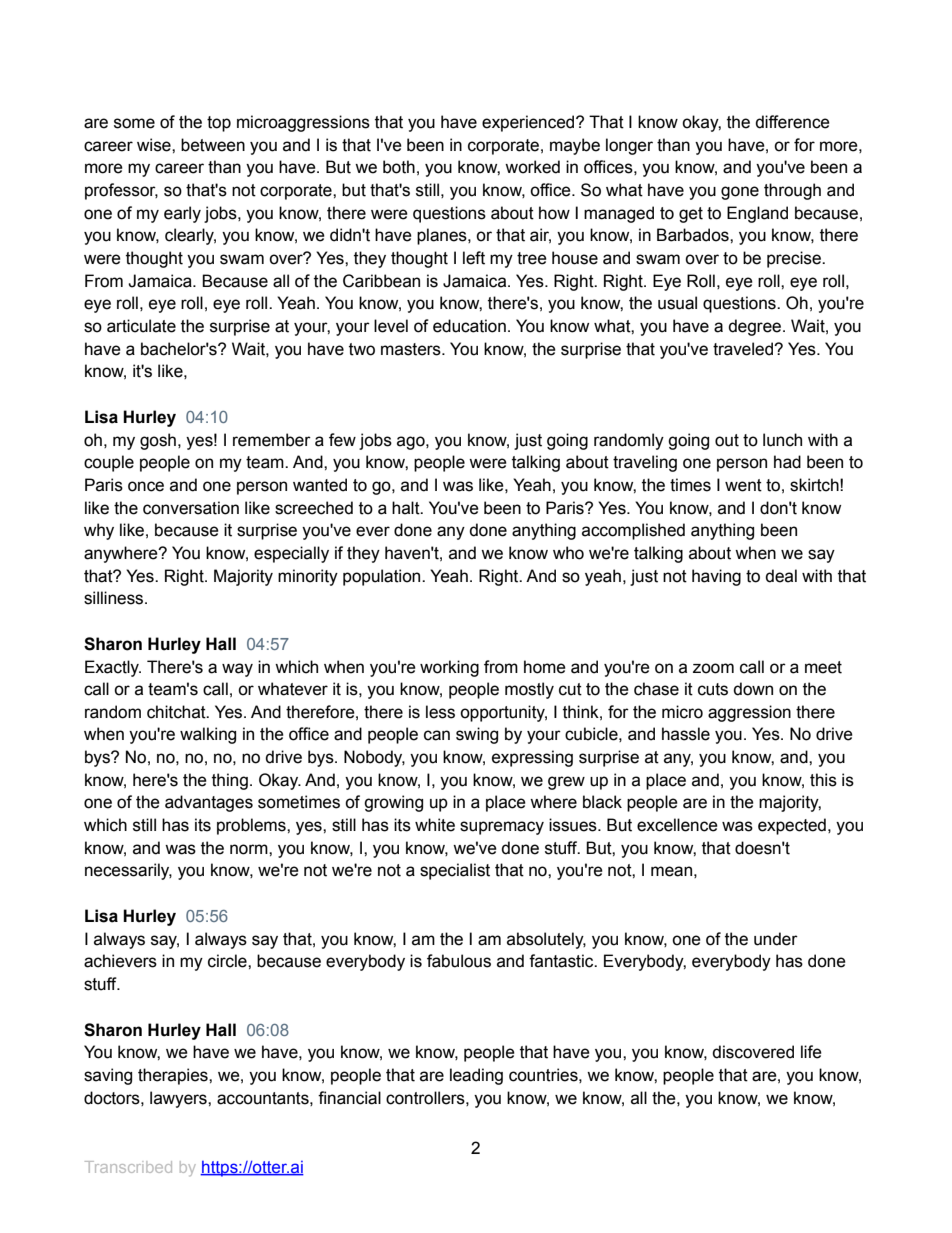  What do you see at coordinates (449, 668) in the screenshot?
I see `working` at bounding box center [449, 668].
